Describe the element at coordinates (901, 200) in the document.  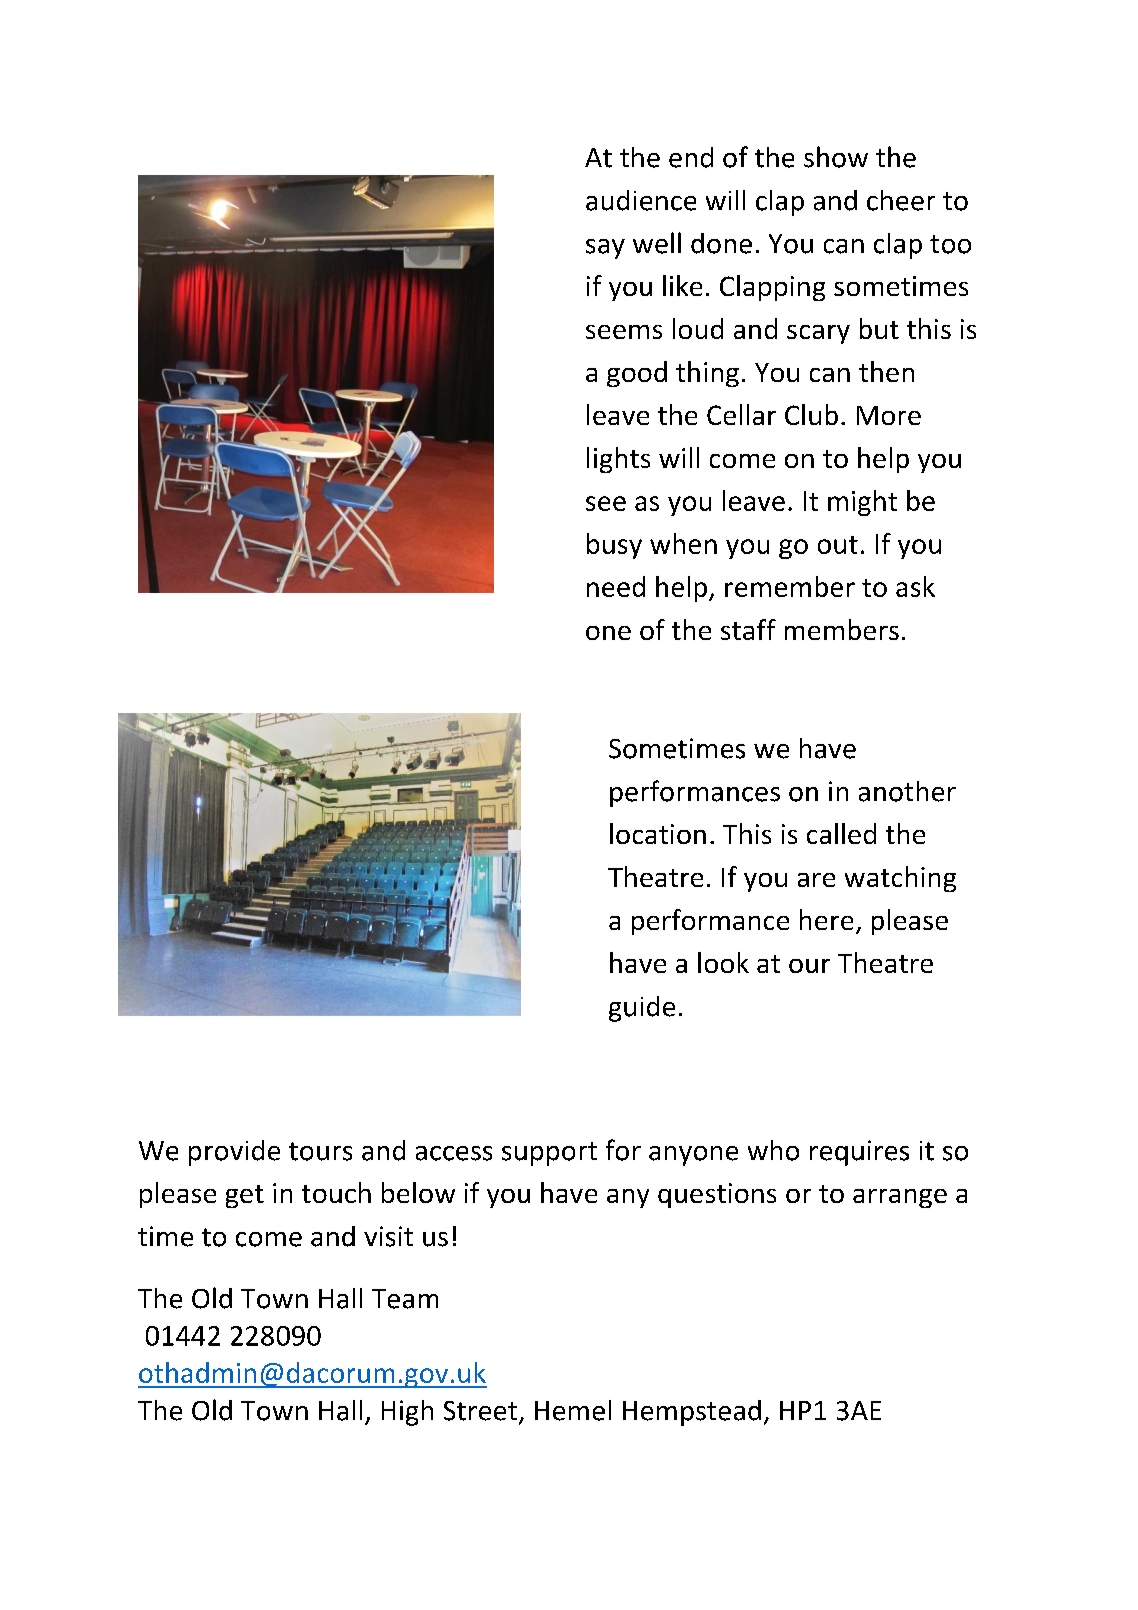
I see `cheer` at that location.
